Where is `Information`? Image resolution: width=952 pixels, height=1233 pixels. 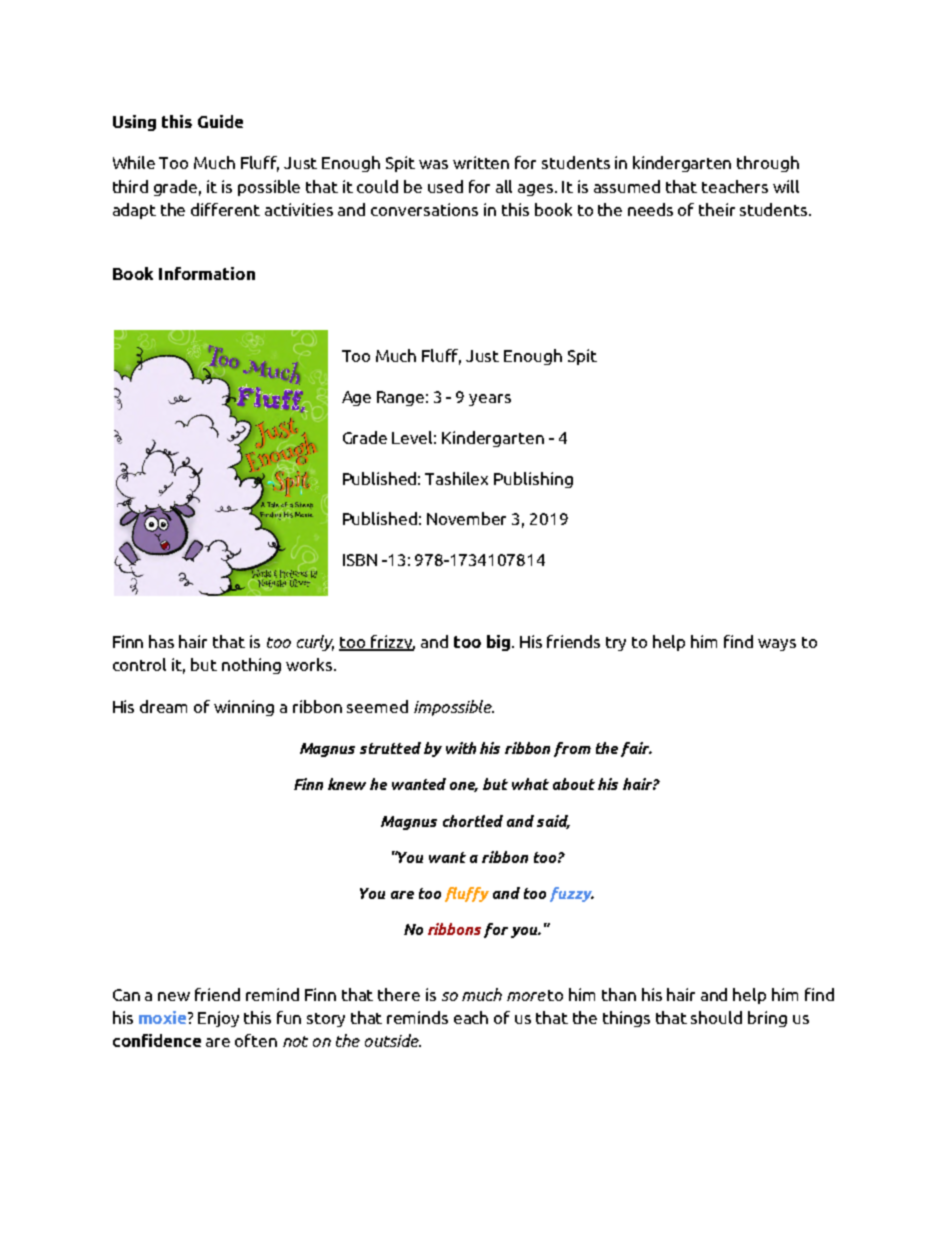 Information is located at coordinates (207, 273).
